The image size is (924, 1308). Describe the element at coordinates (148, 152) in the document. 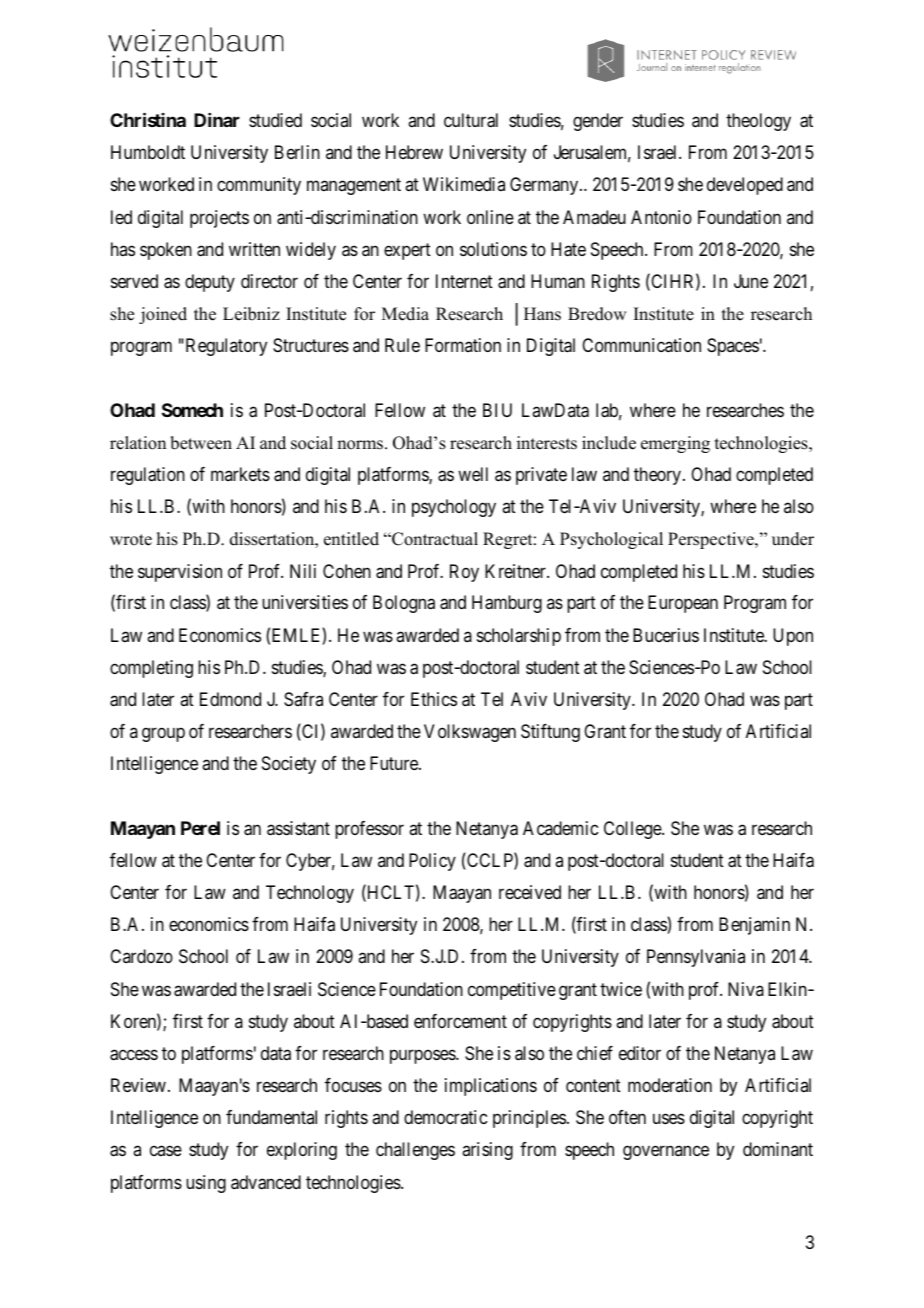

I see `Humboldt` at that location.
